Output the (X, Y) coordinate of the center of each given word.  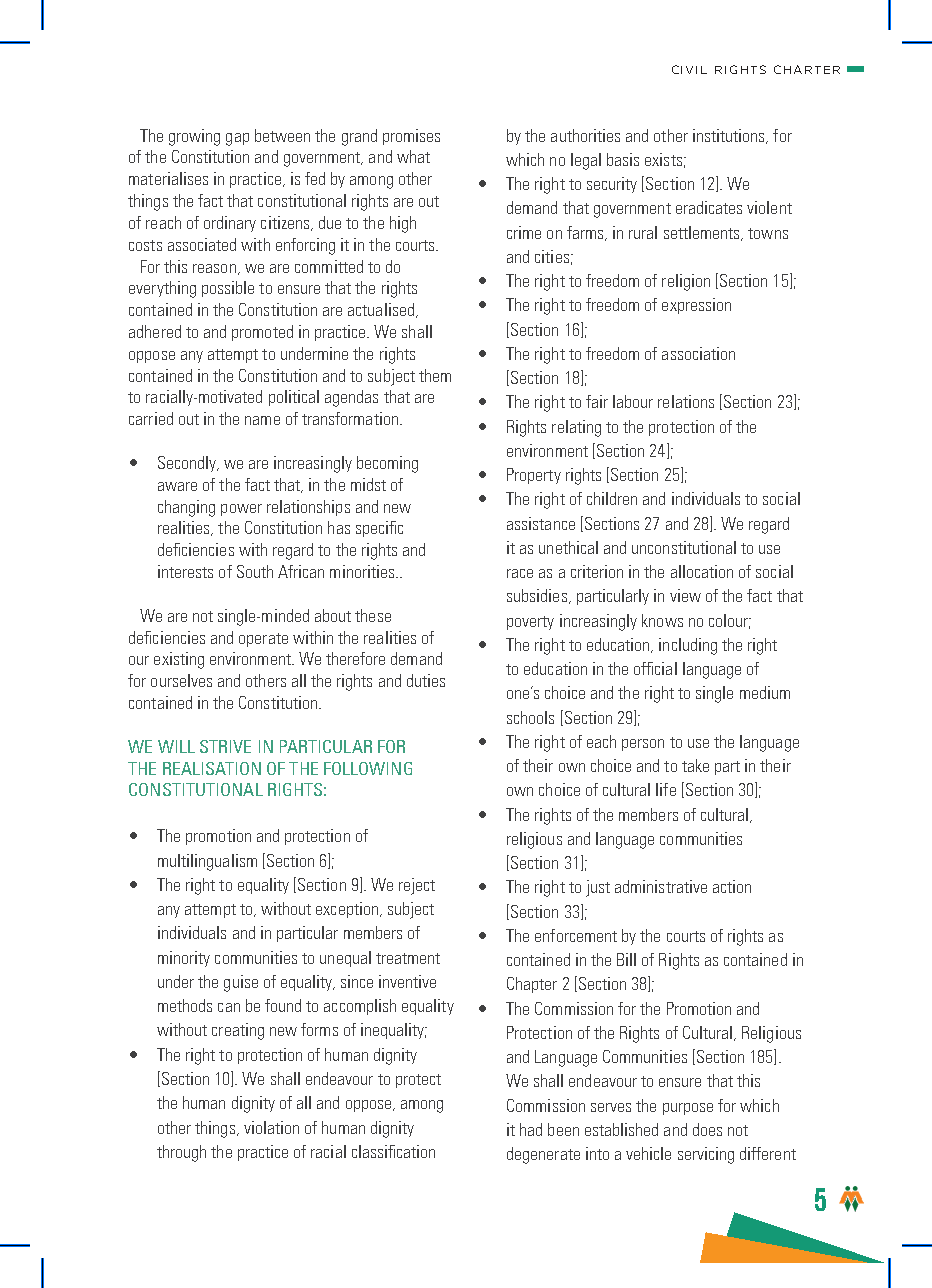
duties (426, 680)
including (688, 646)
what (413, 156)
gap (237, 139)
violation (271, 1127)
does (707, 1129)
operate (263, 640)
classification (393, 1151)
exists (663, 159)
